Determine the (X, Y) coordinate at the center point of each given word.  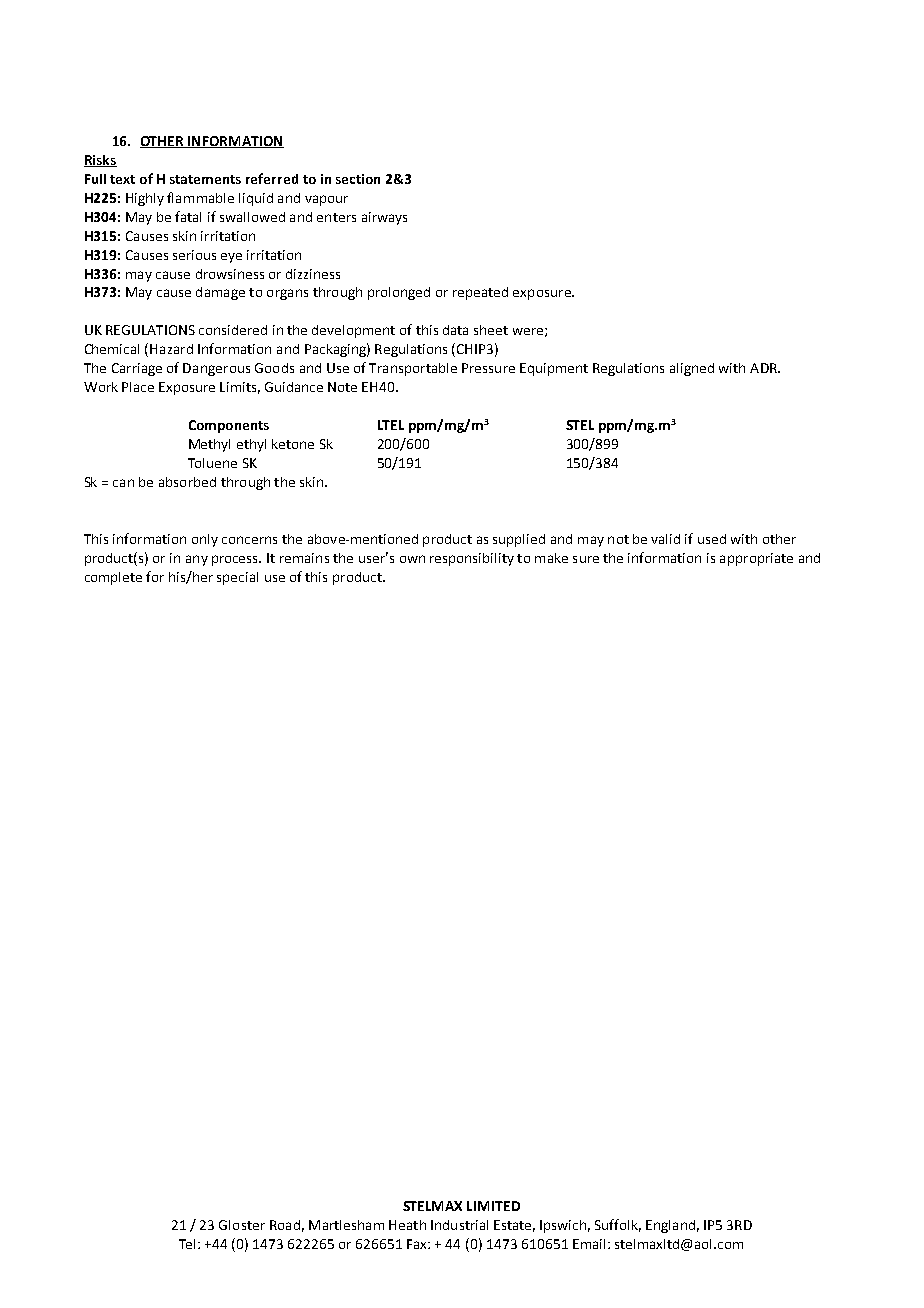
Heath (407, 1225)
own (412, 559)
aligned (692, 369)
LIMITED (493, 1206)
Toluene (212, 463)
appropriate (756, 559)
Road (285, 1225)
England (670, 1226)
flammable (200, 197)
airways (384, 218)
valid (665, 539)
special (237, 578)
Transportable (413, 369)
